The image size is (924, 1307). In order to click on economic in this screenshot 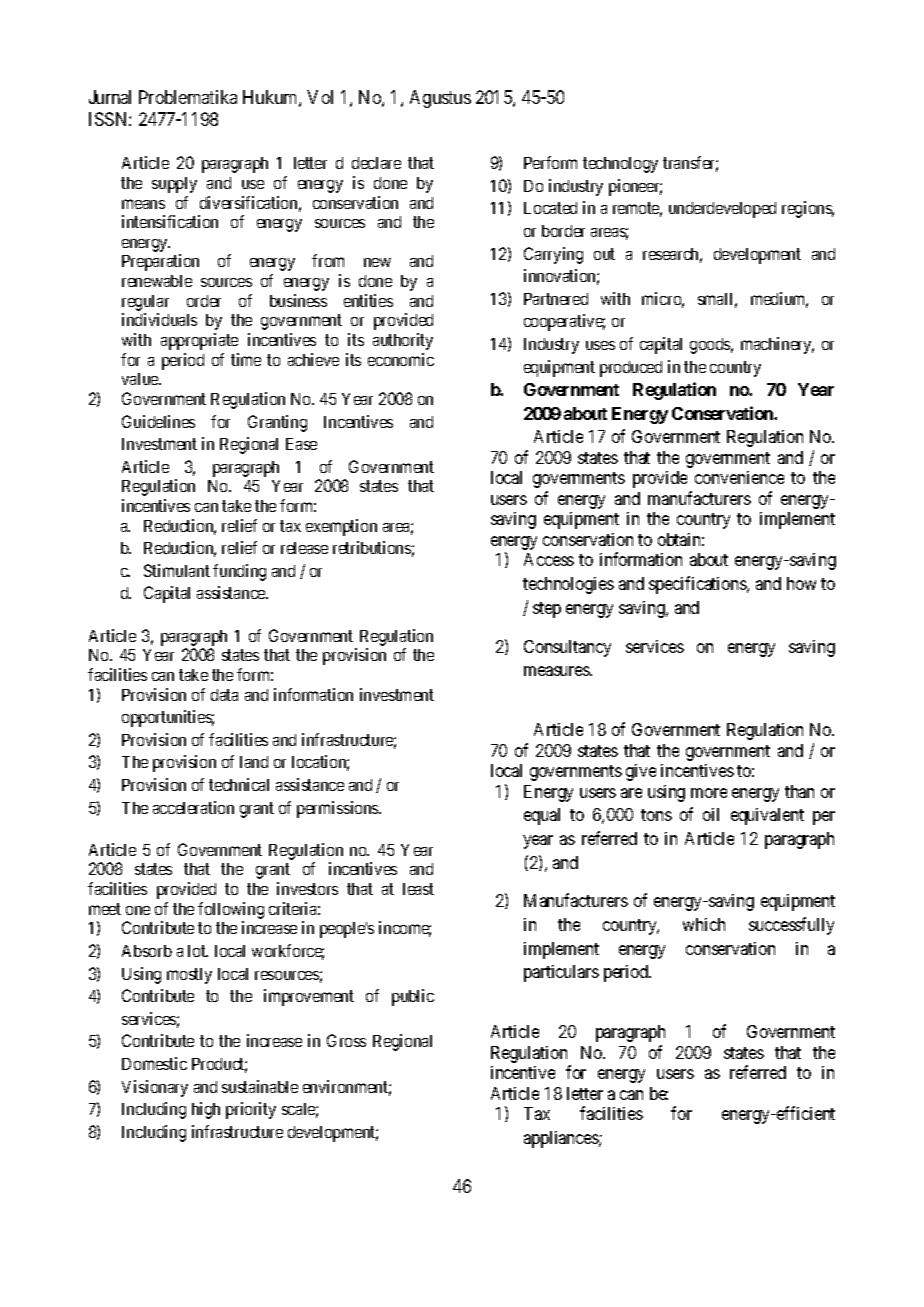, I will do `click(401, 359)`.
